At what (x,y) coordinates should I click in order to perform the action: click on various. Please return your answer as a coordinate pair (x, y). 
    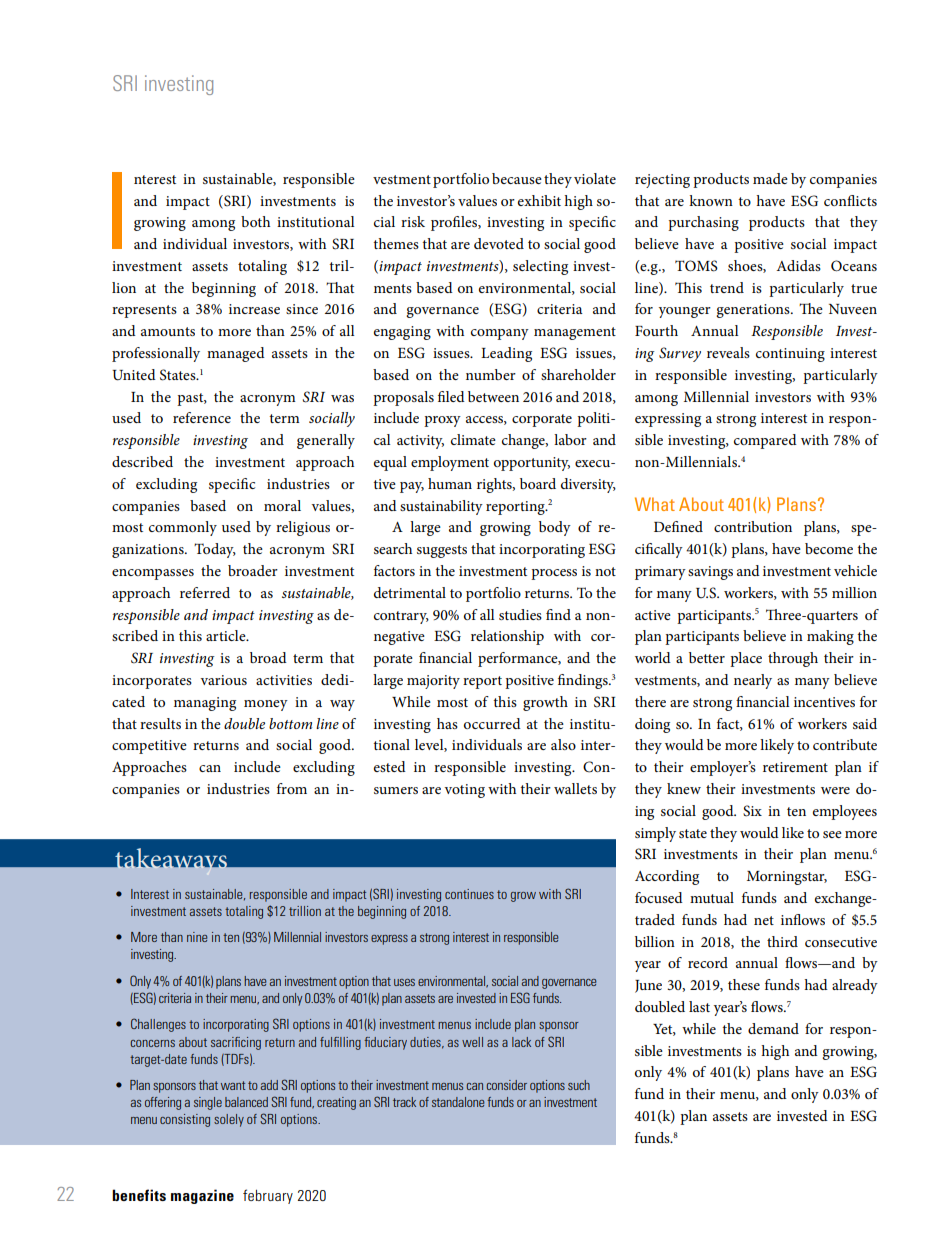
    Looking at the image, I should click on (224, 680).
